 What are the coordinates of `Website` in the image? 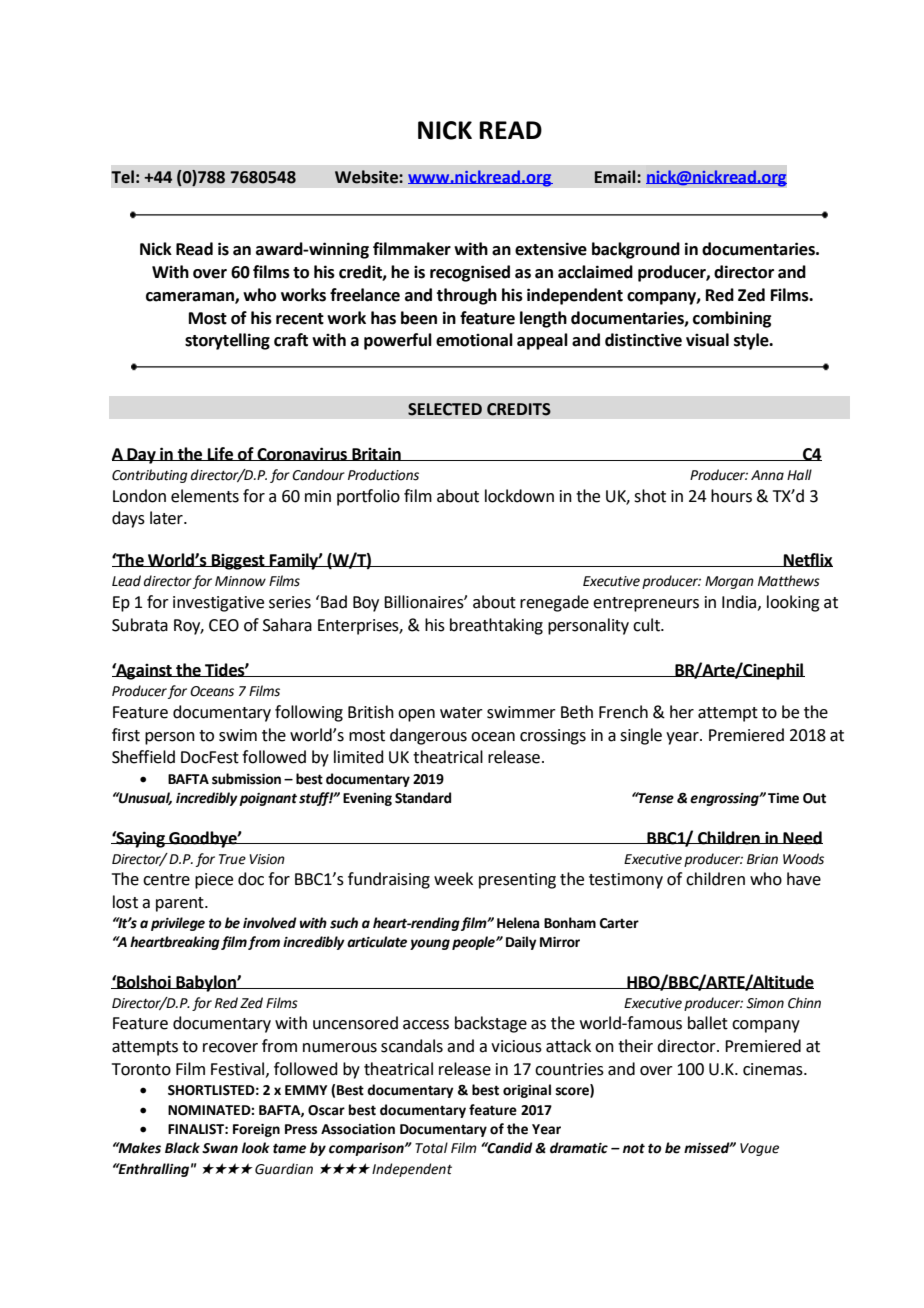 It's located at (367, 177).
